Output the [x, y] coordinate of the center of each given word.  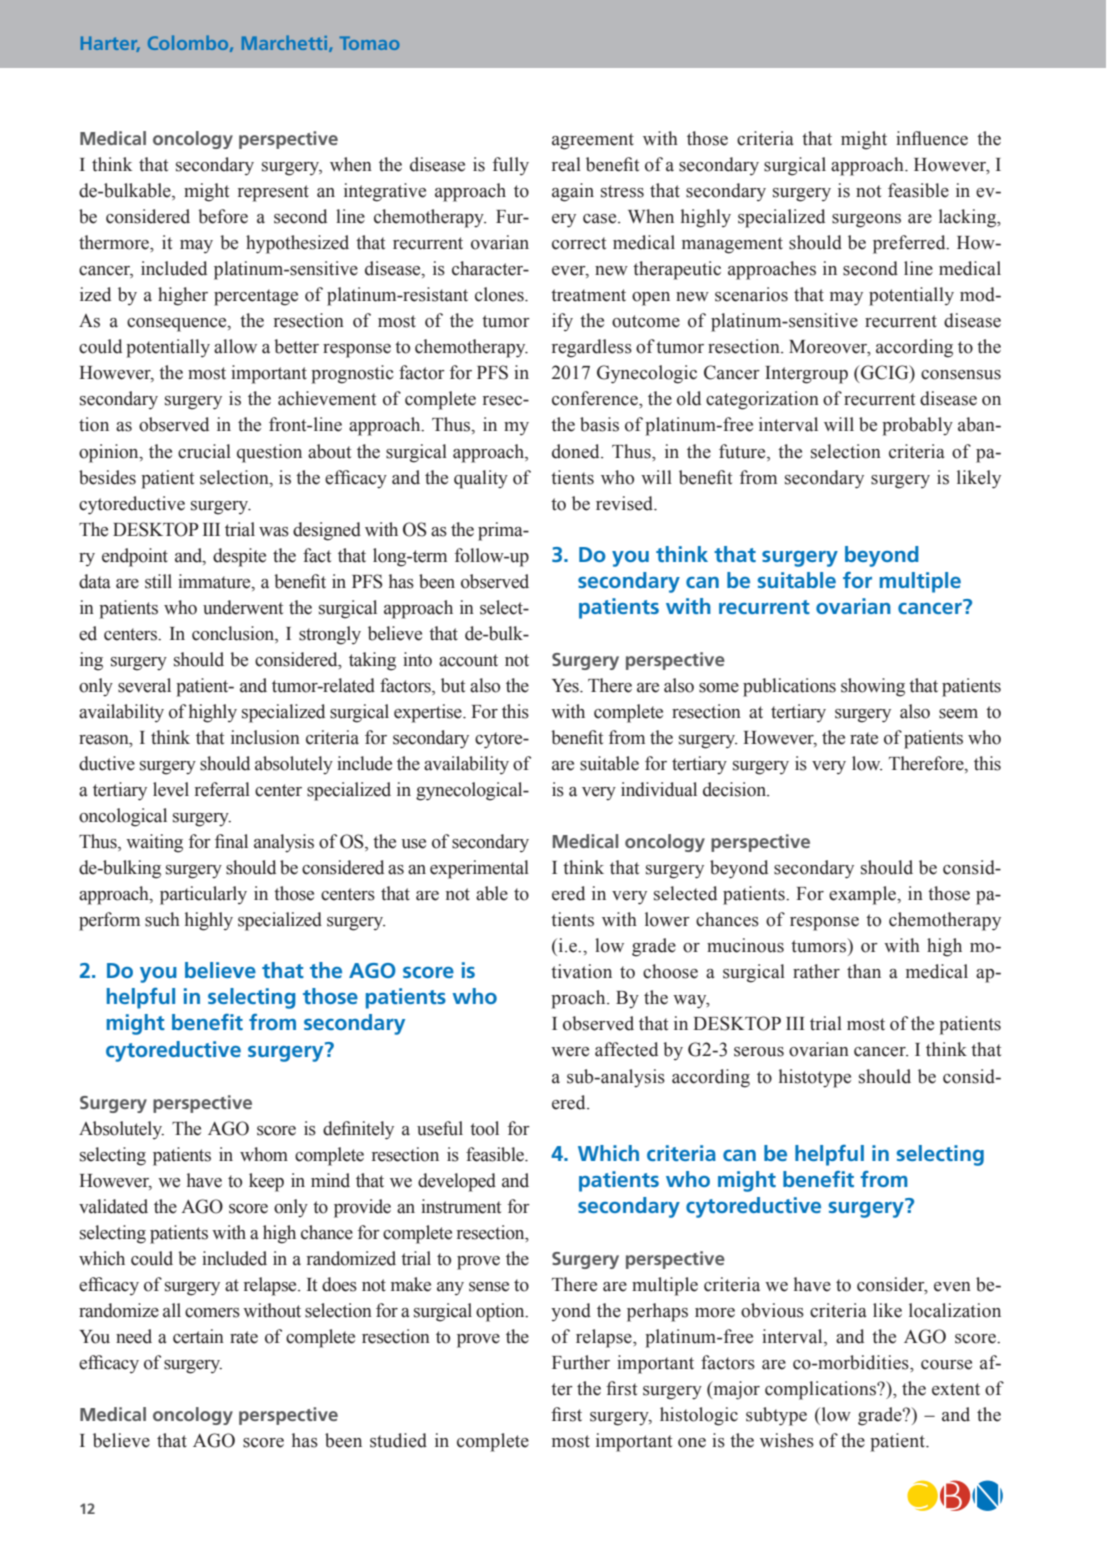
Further [581, 1362]
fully [511, 166]
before [223, 216]
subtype [776, 1416]
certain [198, 1336]
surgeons [866, 221]
